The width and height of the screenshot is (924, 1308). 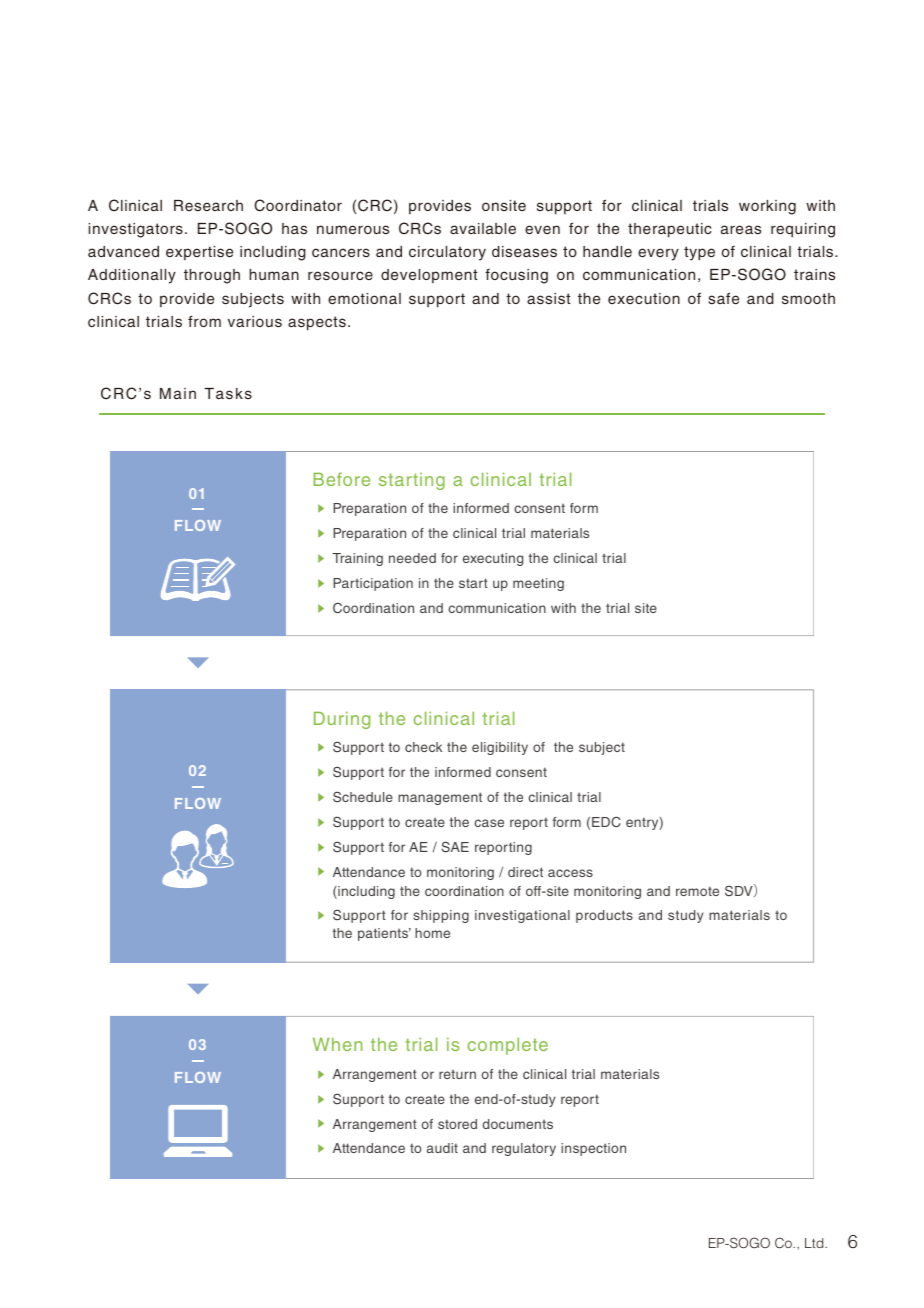 What do you see at coordinates (483, 229) in the screenshot?
I see `available` at bounding box center [483, 229].
